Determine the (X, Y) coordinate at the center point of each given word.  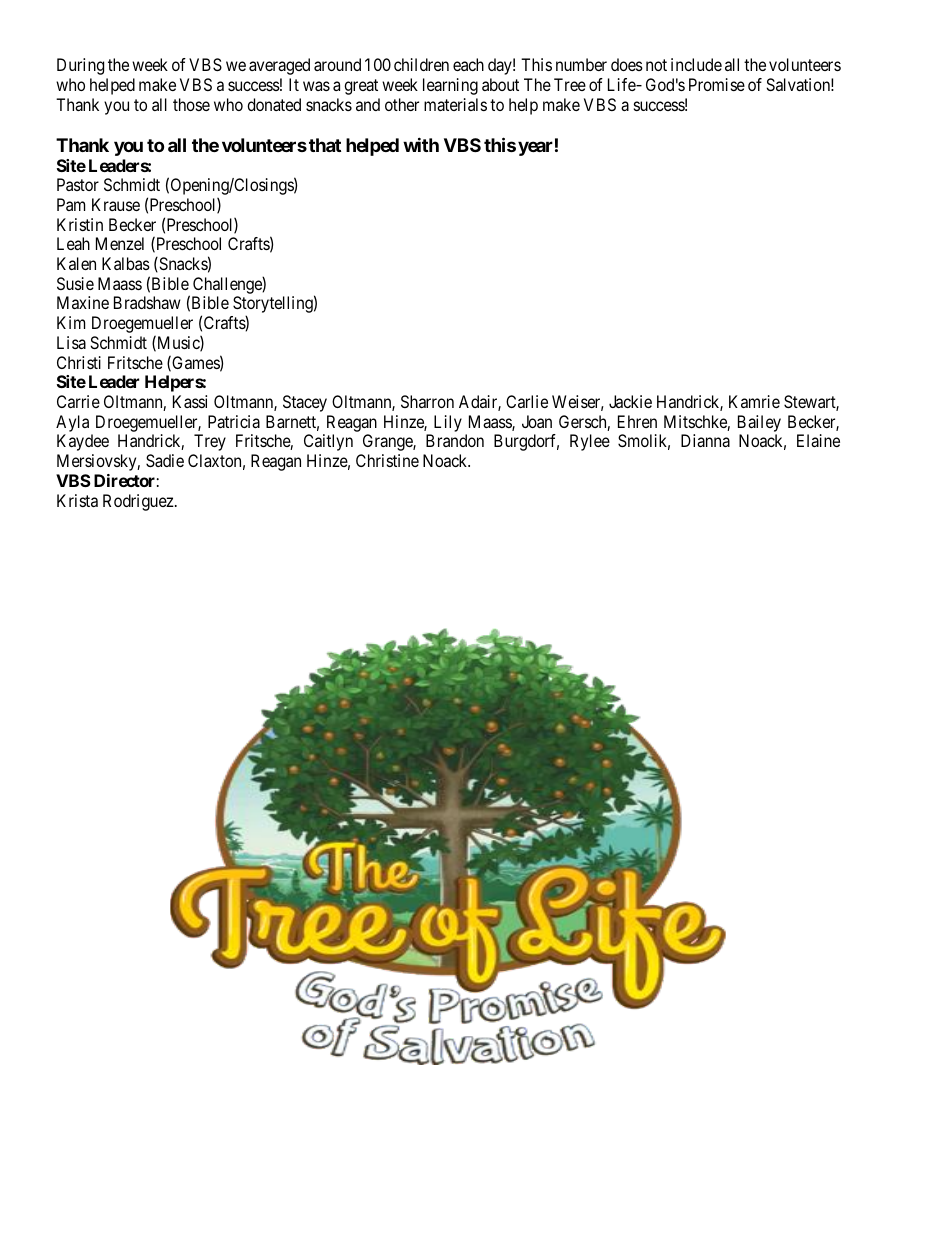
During (80, 66)
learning (450, 86)
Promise (717, 84)
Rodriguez (139, 502)
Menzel (120, 243)
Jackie (630, 401)
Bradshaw (147, 302)
